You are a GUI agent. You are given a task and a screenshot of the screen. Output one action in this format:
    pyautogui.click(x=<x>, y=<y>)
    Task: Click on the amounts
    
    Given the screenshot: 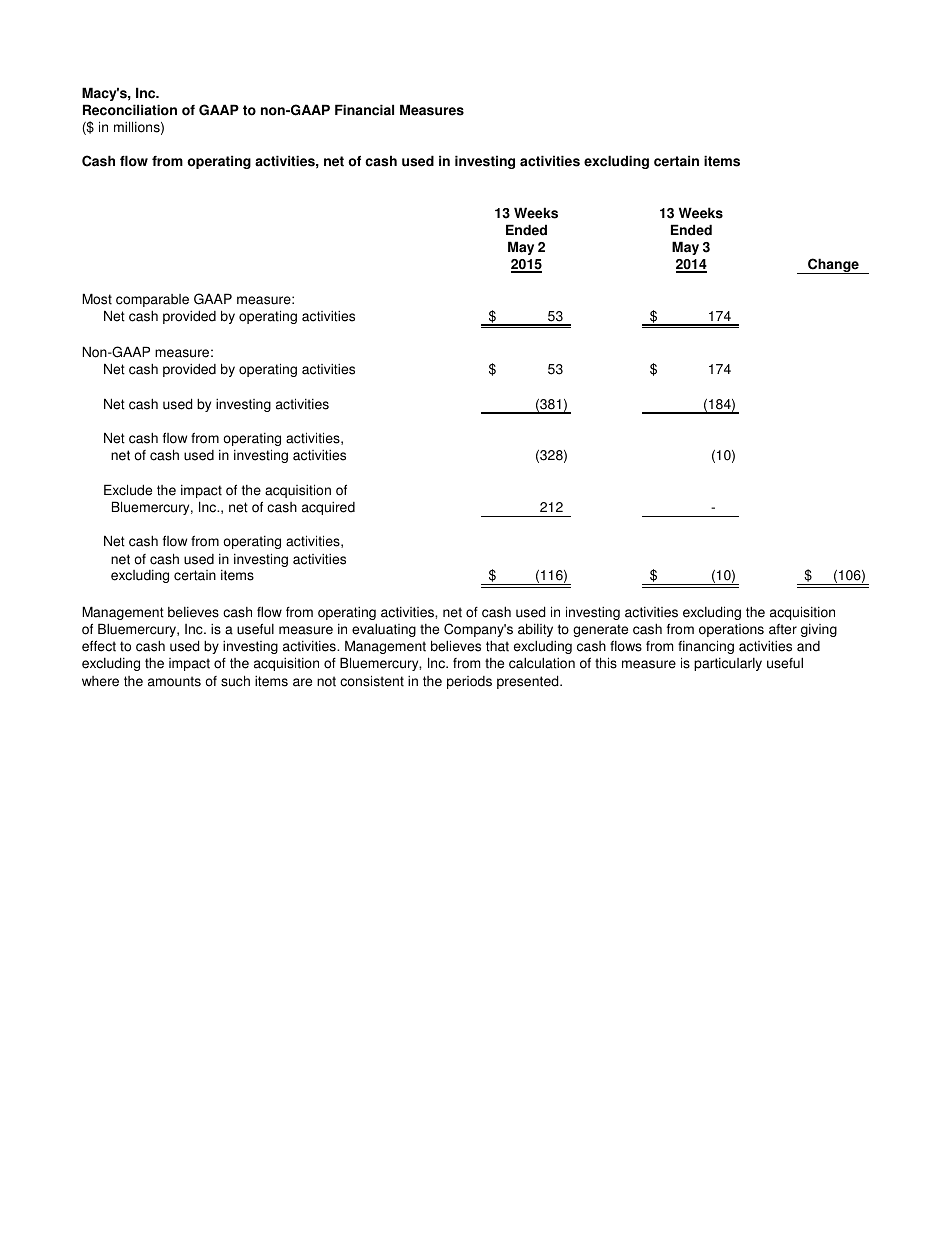 What is the action you would take?
    pyautogui.click(x=174, y=681)
